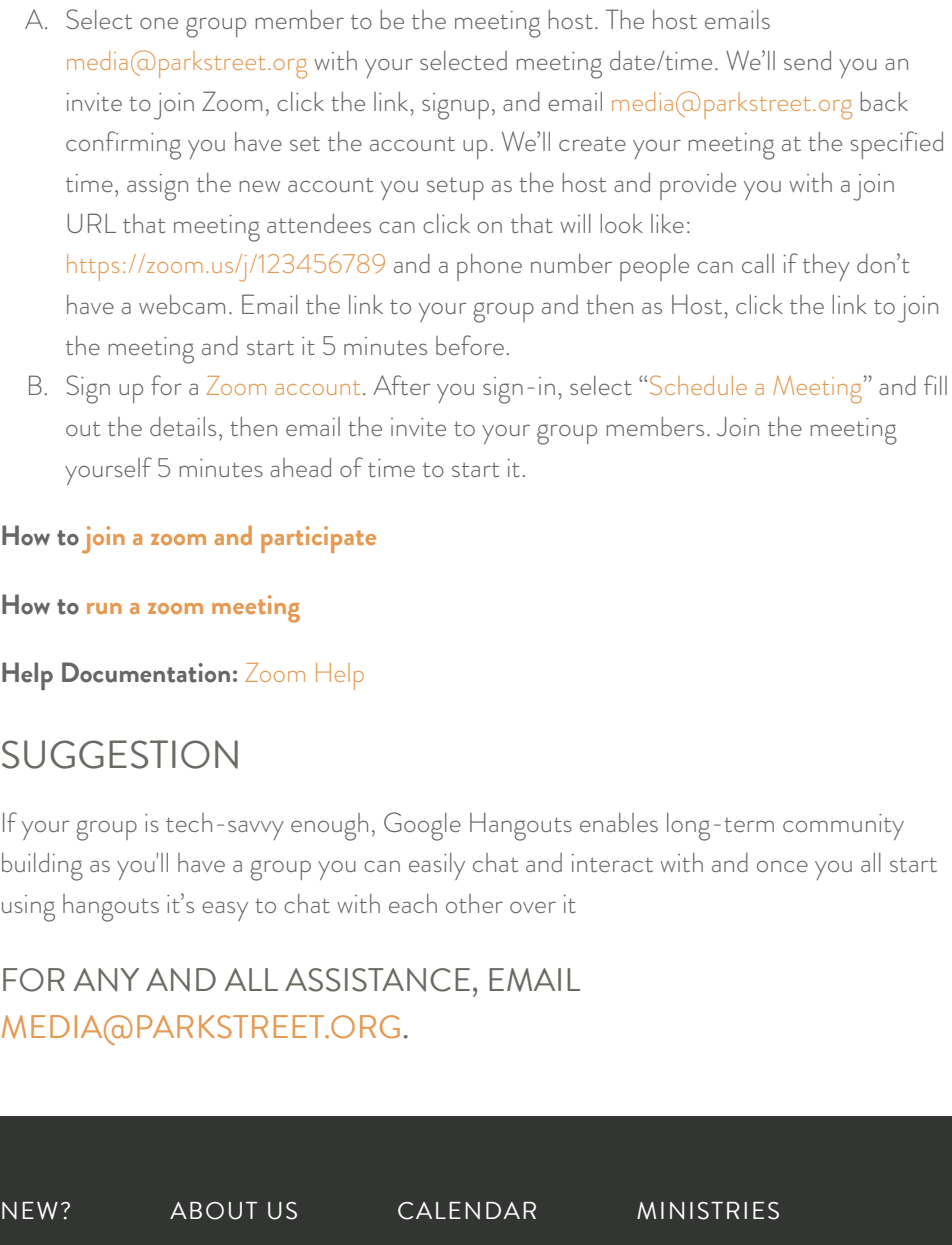 This document has height=1245, width=952. What do you see at coordinates (213, 1211) in the document?
I see `ABOUT` at bounding box center [213, 1211].
